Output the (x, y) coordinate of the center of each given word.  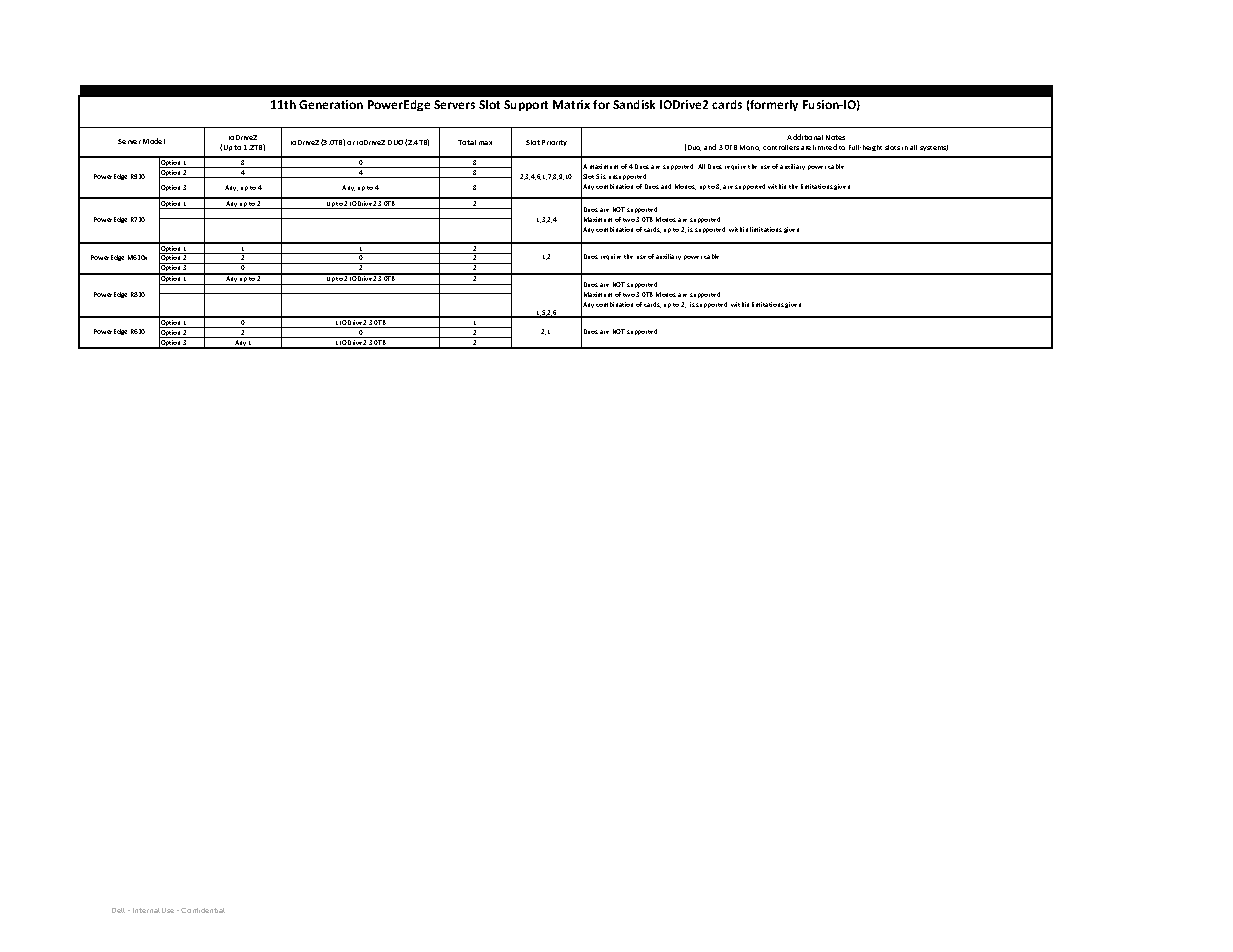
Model (154, 141)
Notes (835, 137)
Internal (146, 910)
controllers (781, 147)
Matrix (571, 104)
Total (467, 142)
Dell (118, 910)
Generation (331, 104)
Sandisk (634, 104)
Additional (805, 137)
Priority (554, 143)
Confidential (203, 910)
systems (934, 148)
